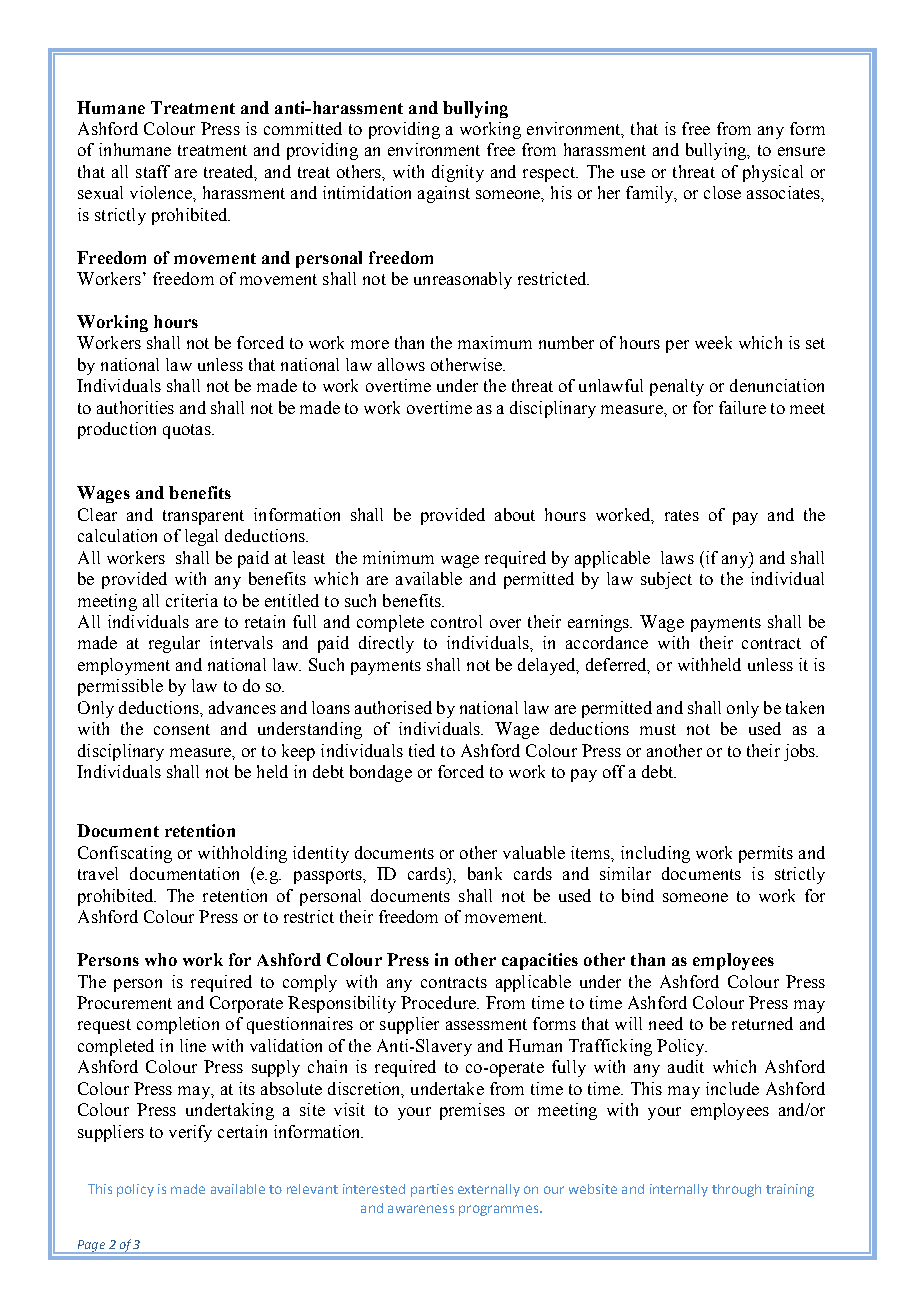  What do you see at coordinates (153, 171) in the screenshot?
I see `staff` at bounding box center [153, 171].
